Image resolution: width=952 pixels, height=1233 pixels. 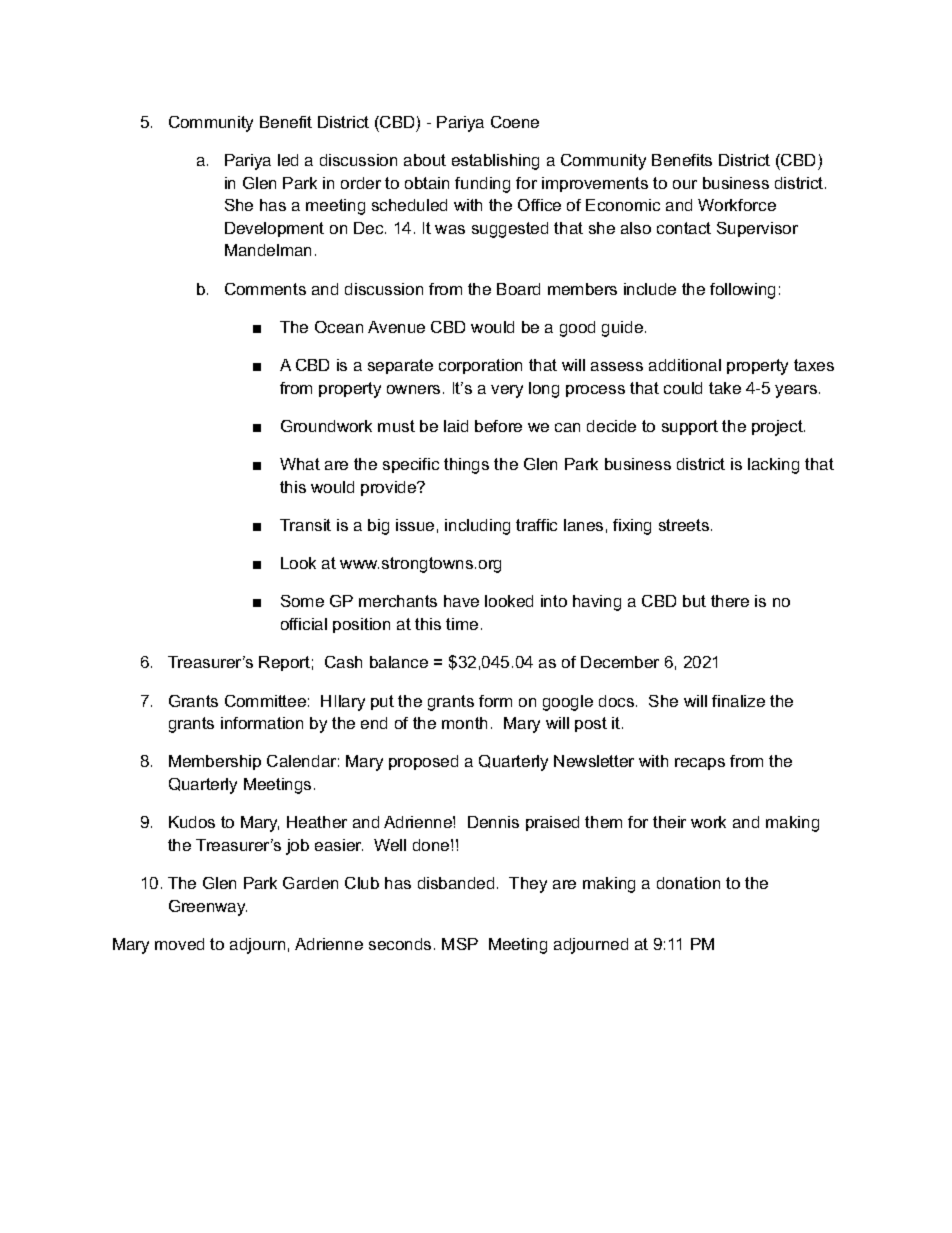 What do you see at coordinates (460, 944) in the document?
I see `MSP` at bounding box center [460, 944].
